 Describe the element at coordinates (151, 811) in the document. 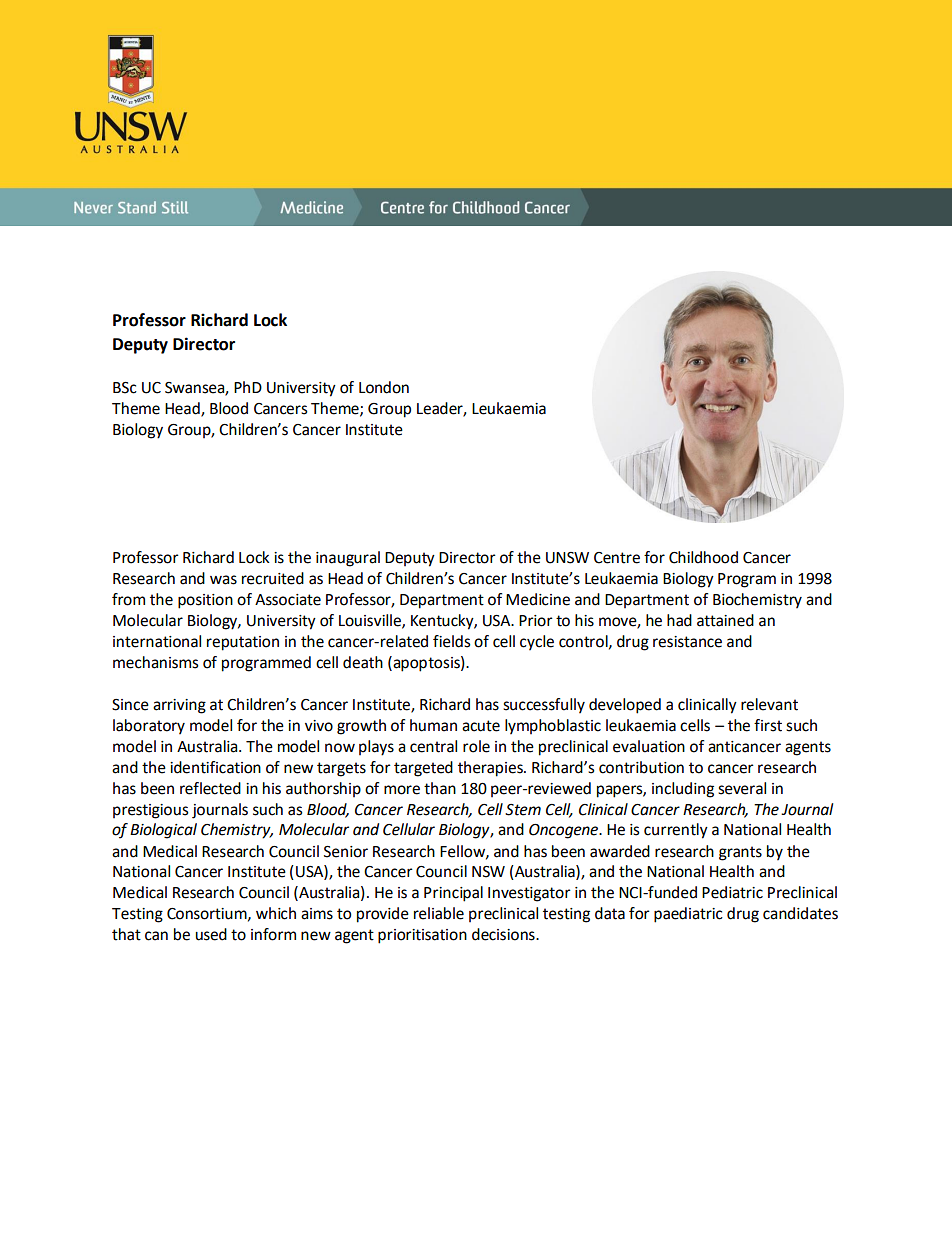

I see `prestigious` at that location.
